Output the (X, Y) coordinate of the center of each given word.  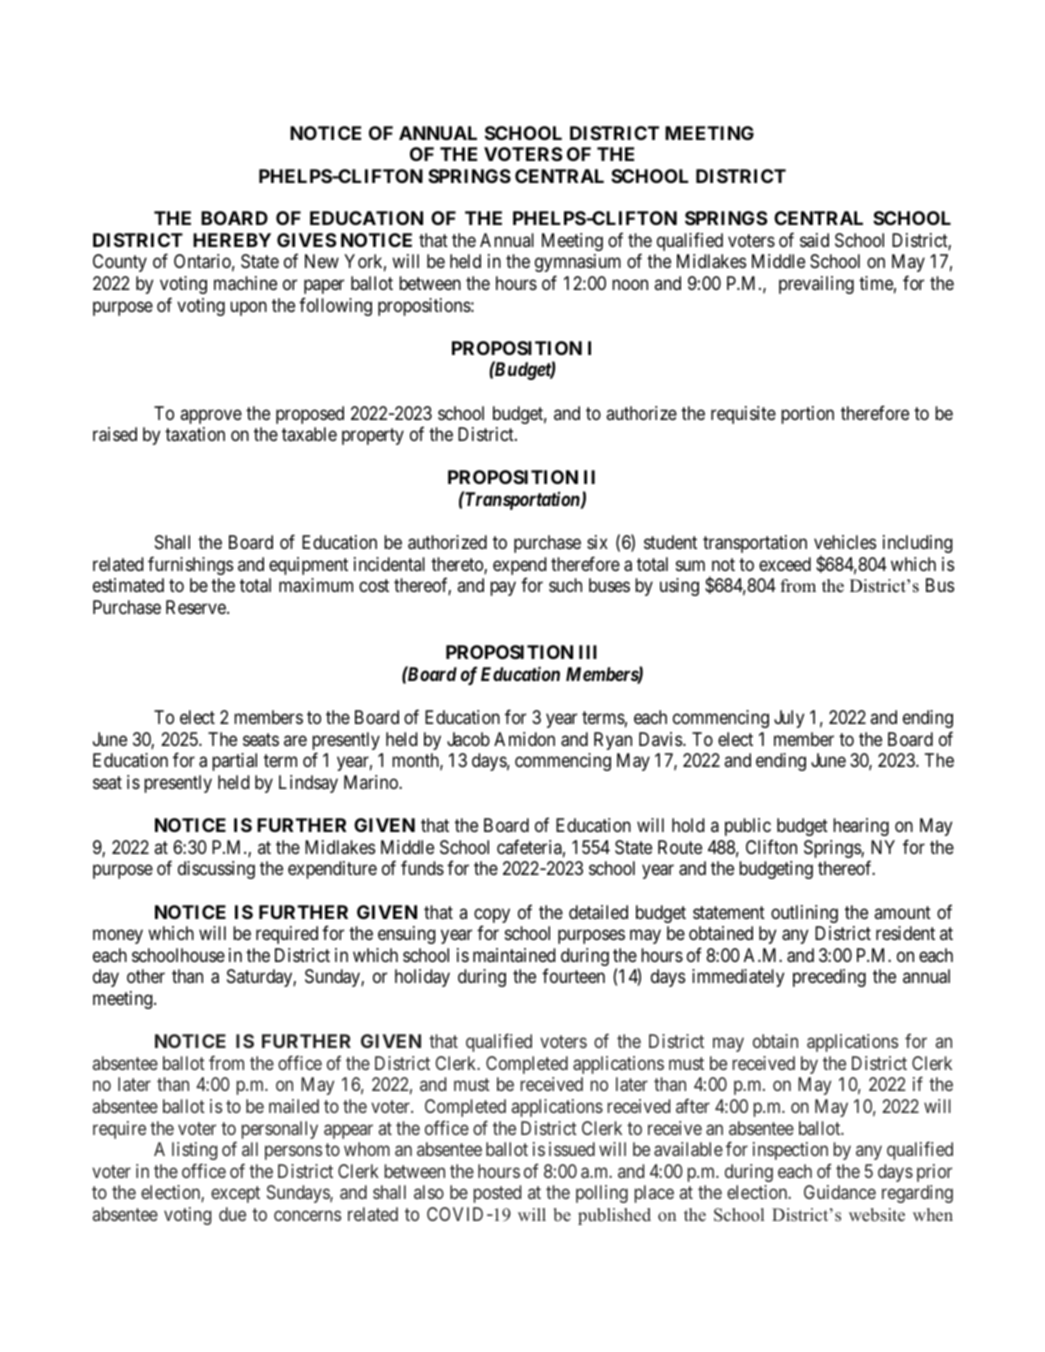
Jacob (468, 739)
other (146, 976)
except (235, 1194)
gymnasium (578, 263)
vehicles (845, 542)
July (789, 719)
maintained (514, 955)
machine (245, 283)
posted (497, 1194)
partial (234, 762)
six (597, 542)
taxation (195, 434)
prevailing (816, 285)
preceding (829, 978)
